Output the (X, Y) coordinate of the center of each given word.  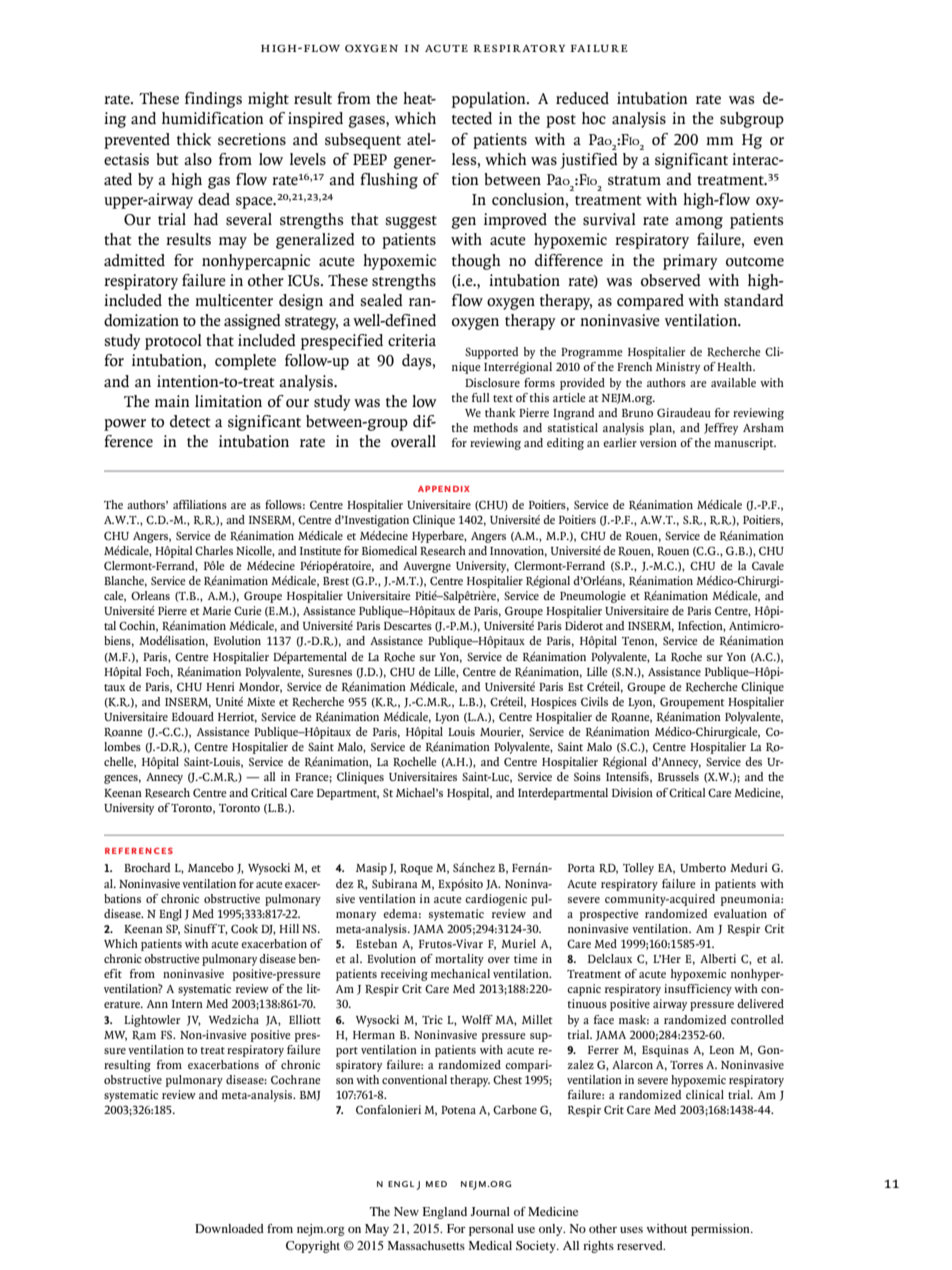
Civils (594, 701)
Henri (220, 686)
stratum (634, 181)
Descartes (408, 626)
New (406, 1211)
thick (194, 139)
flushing (389, 181)
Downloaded (229, 1228)
